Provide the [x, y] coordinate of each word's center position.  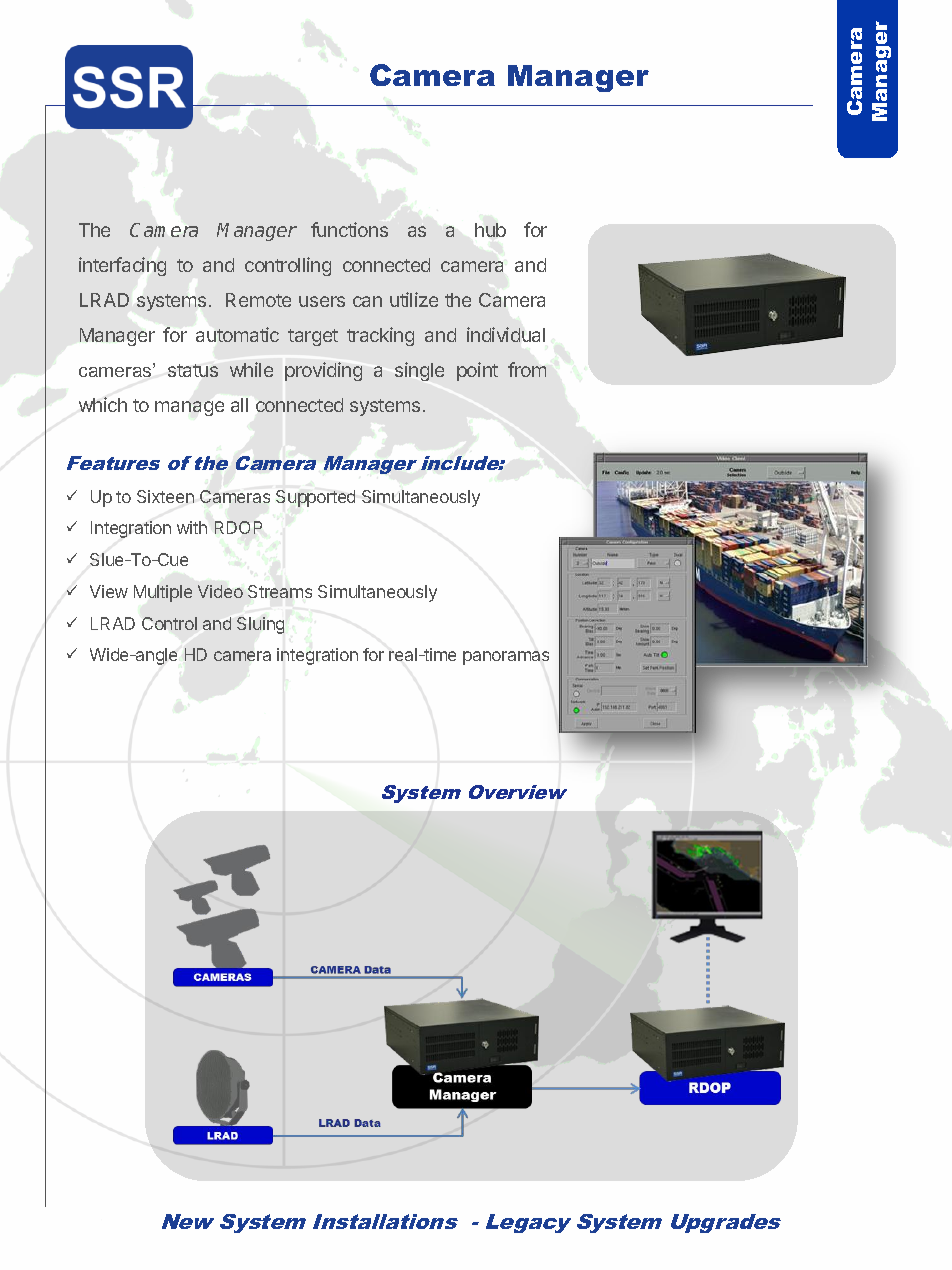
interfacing [122, 266]
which [103, 404]
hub [490, 230]
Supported [315, 498]
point [477, 371]
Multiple [163, 593]
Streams [280, 591]
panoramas [506, 658]
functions [349, 229]
